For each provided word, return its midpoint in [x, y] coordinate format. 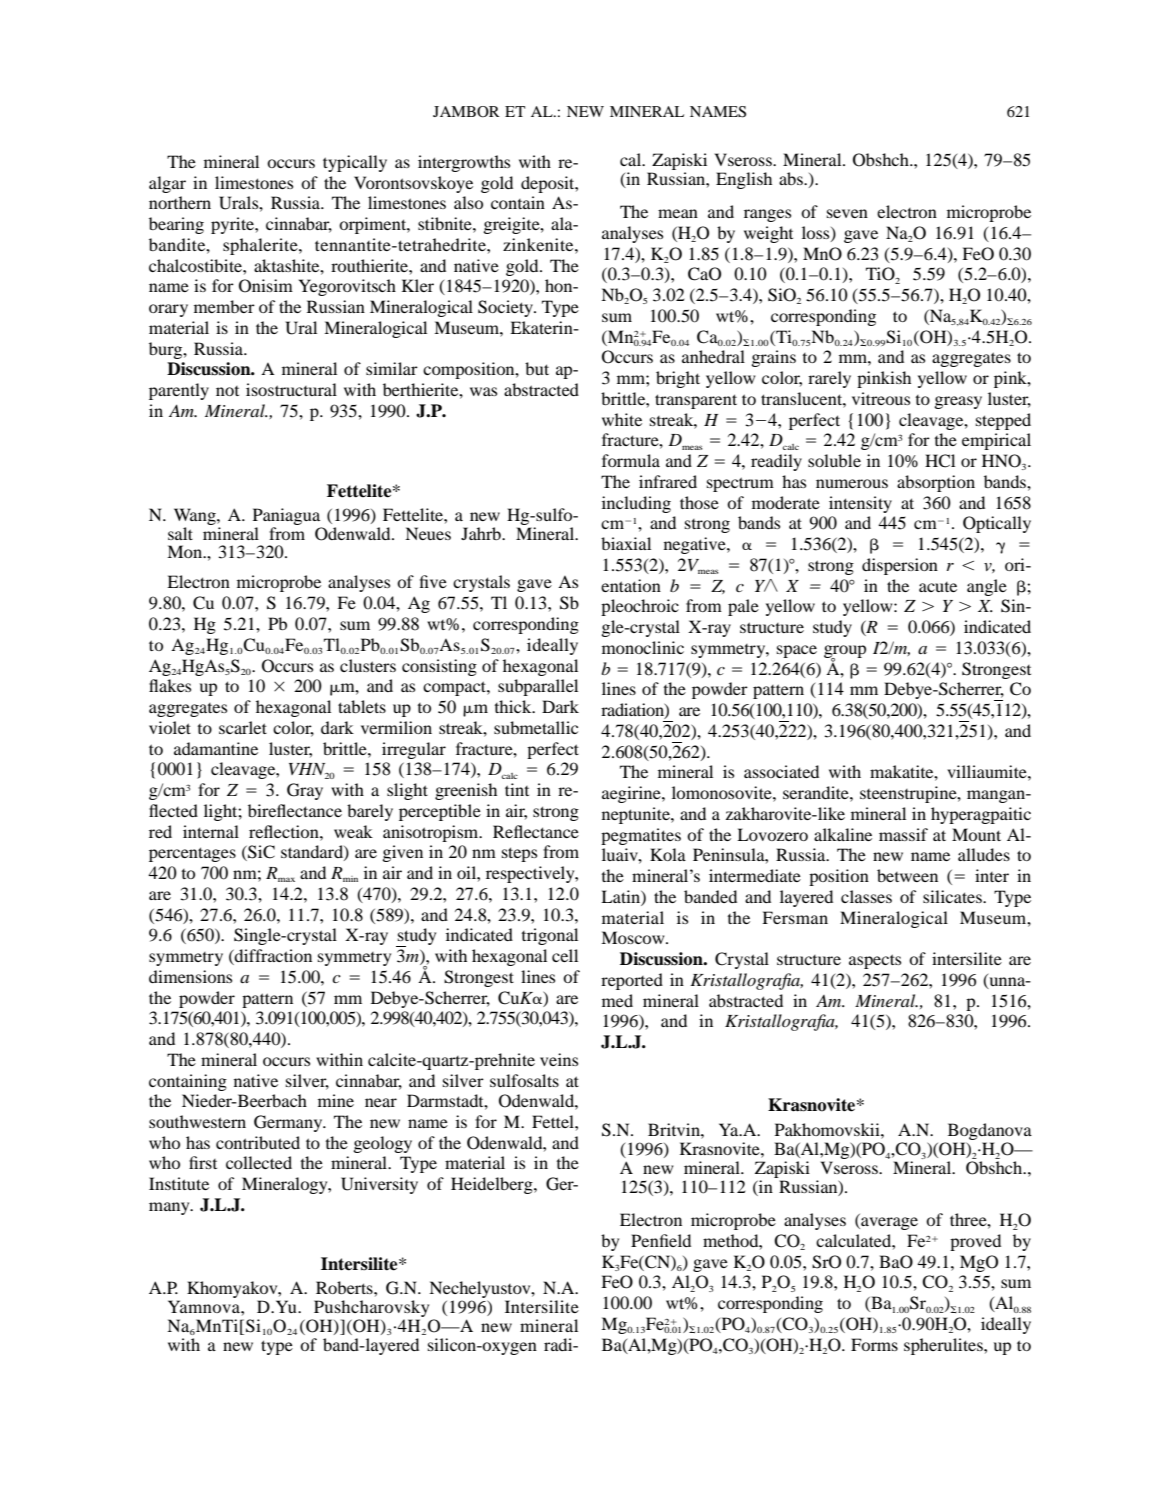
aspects [875, 961]
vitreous [881, 398]
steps [519, 854]
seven [847, 213]
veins [559, 1059]
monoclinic [643, 647]
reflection [285, 831]
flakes [170, 685]
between [907, 875]
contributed [258, 1142]
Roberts [345, 1287]
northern [180, 202]
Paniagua [286, 516]
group [845, 652]
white [622, 419]
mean [678, 213]
